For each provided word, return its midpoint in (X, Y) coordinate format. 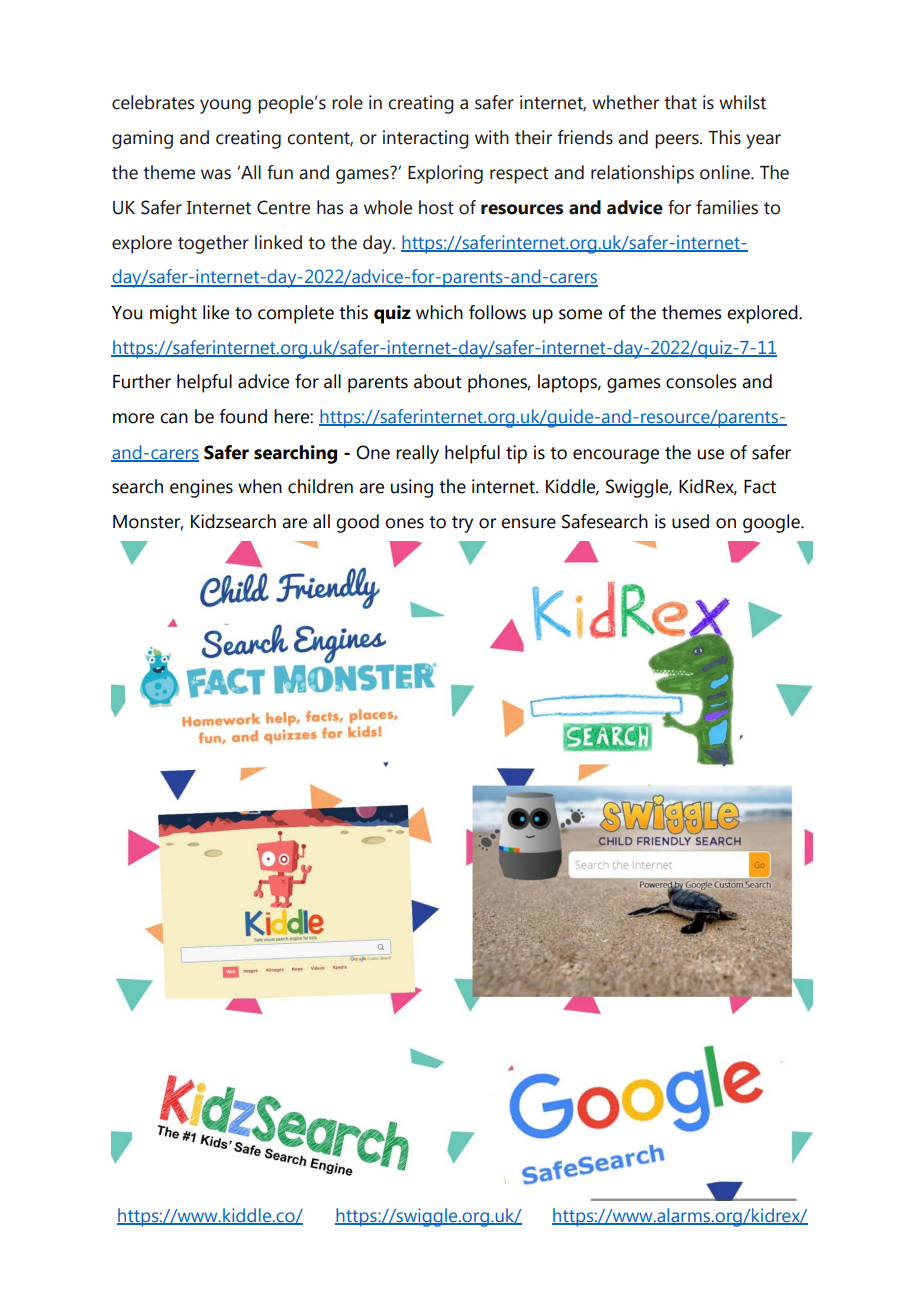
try (462, 524)
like (216, 312)
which (439, 312)
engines (201, 488)
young (225, 106)
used (690, 521)
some (580, 314)
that (680, 102)
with (492, 137)
